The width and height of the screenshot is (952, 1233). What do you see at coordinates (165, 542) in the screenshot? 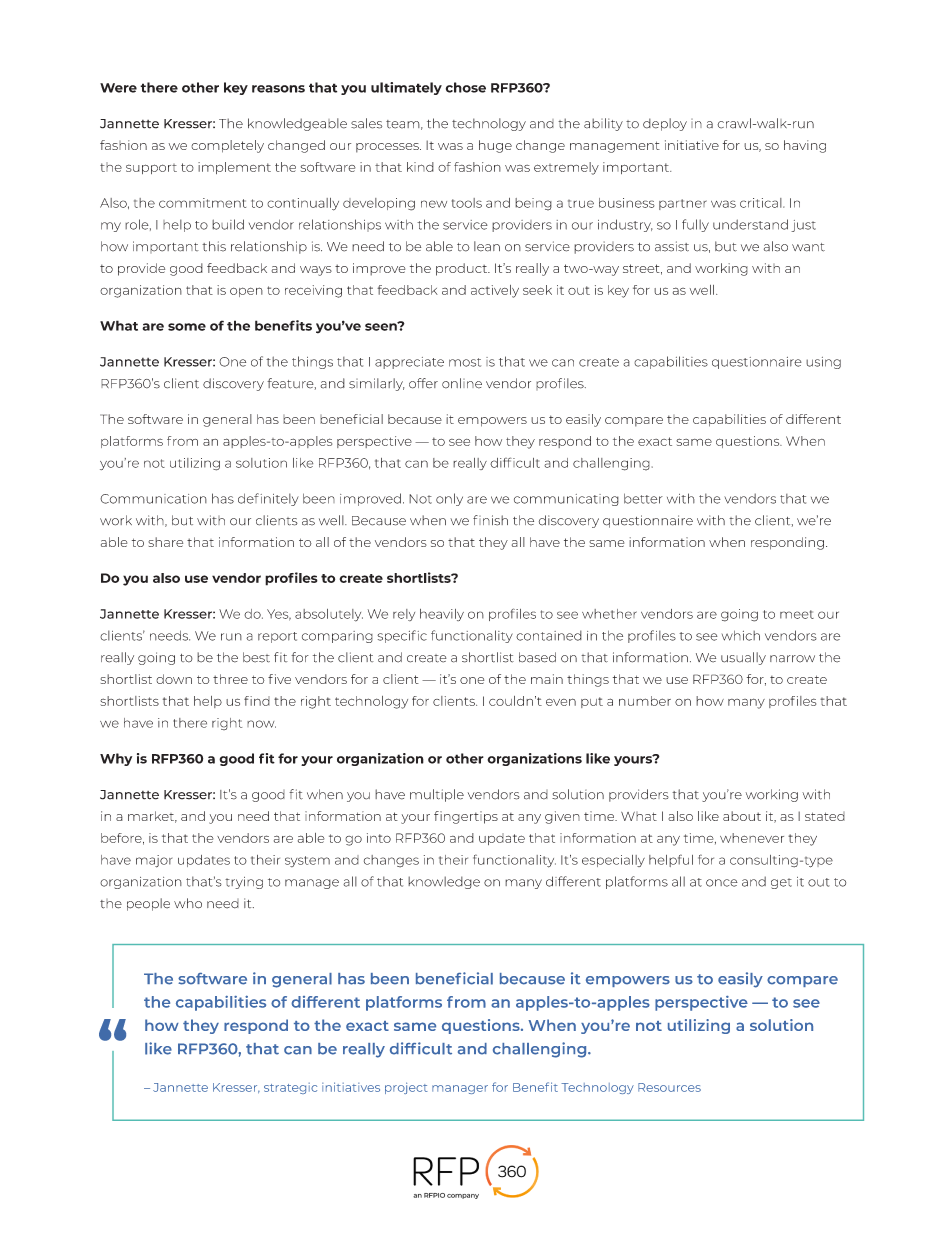
I see `share` at bounding box center [165, 542].
